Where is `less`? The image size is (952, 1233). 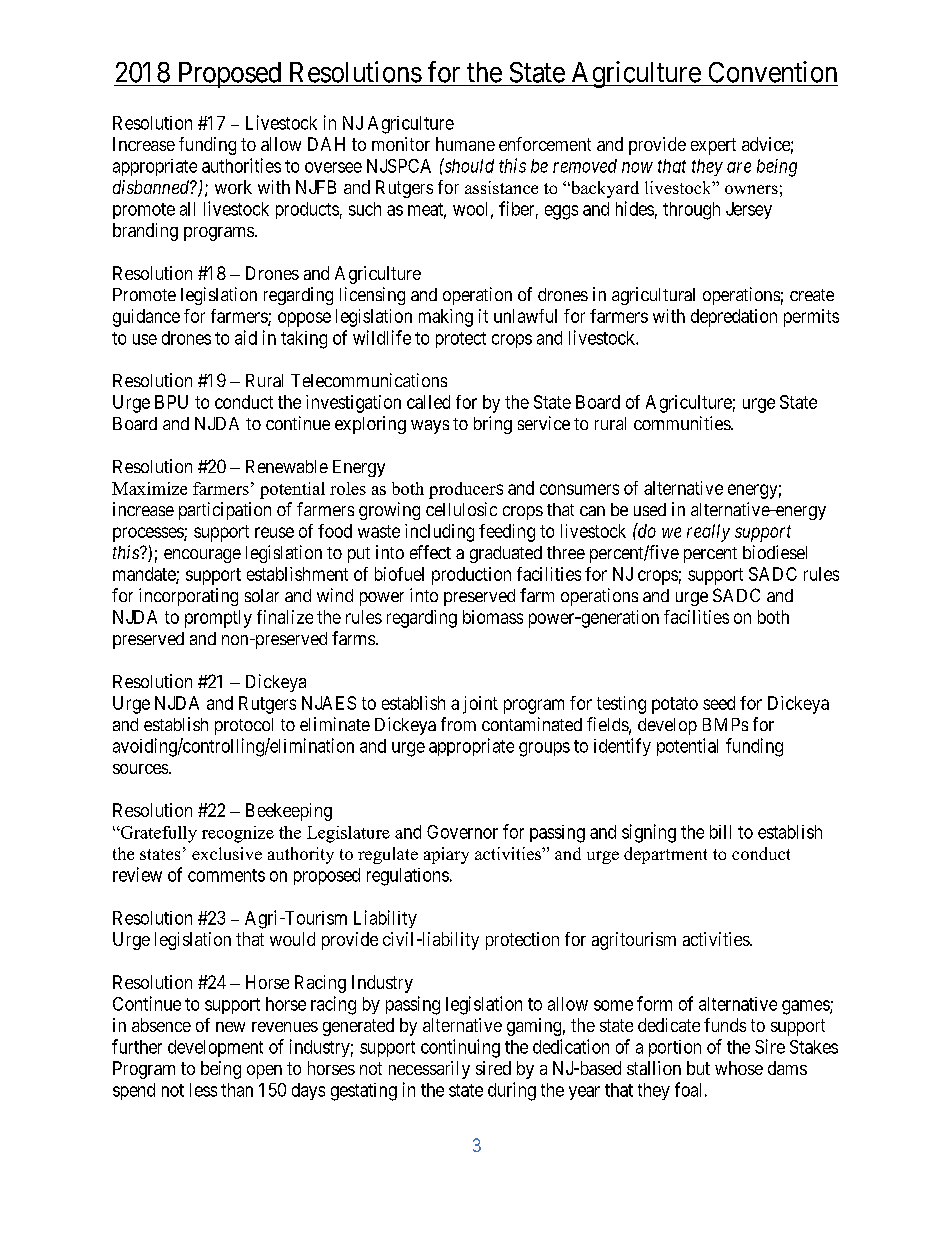 less is located at coordinates (203, 1090).
